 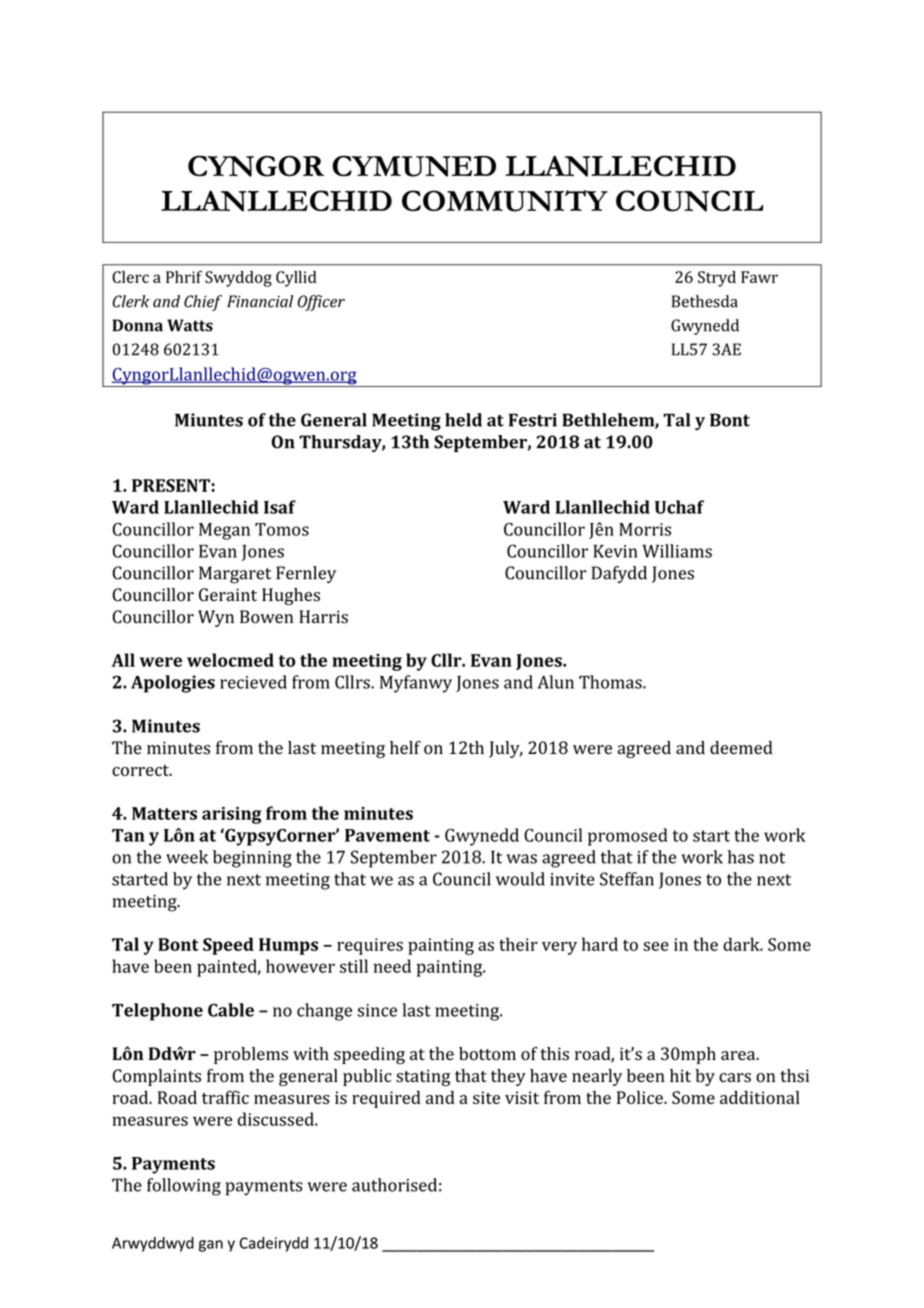 What do you see at coordinates (705, 301) in the screenshot?
I see `Bethesda` at bounding box center [705, 301].
